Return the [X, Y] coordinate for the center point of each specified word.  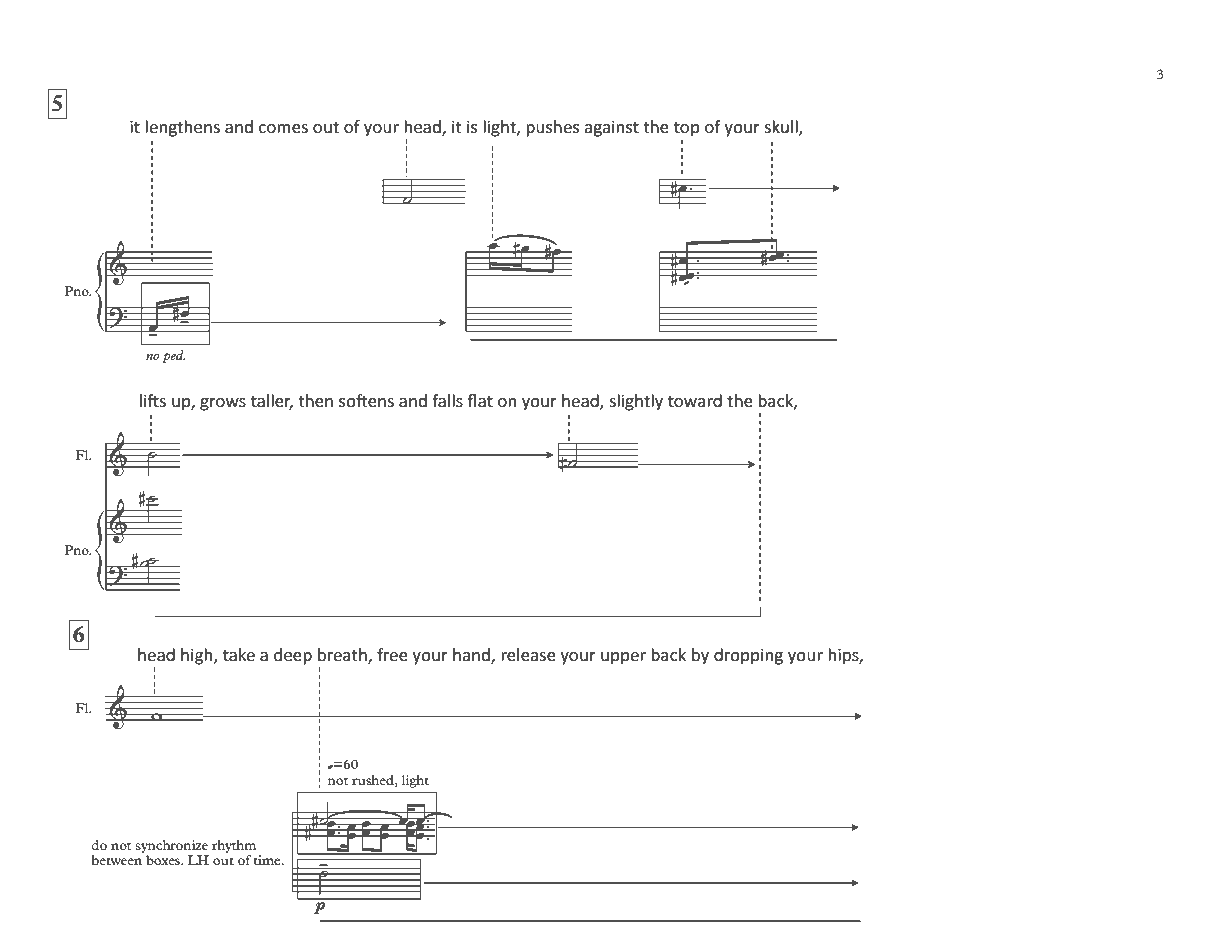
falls [447, 400]
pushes [552, 128]
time [268, 860]
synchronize [172, 846]
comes [283, 128]
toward [695, 400]
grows [223, 404]
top [687, 129]
